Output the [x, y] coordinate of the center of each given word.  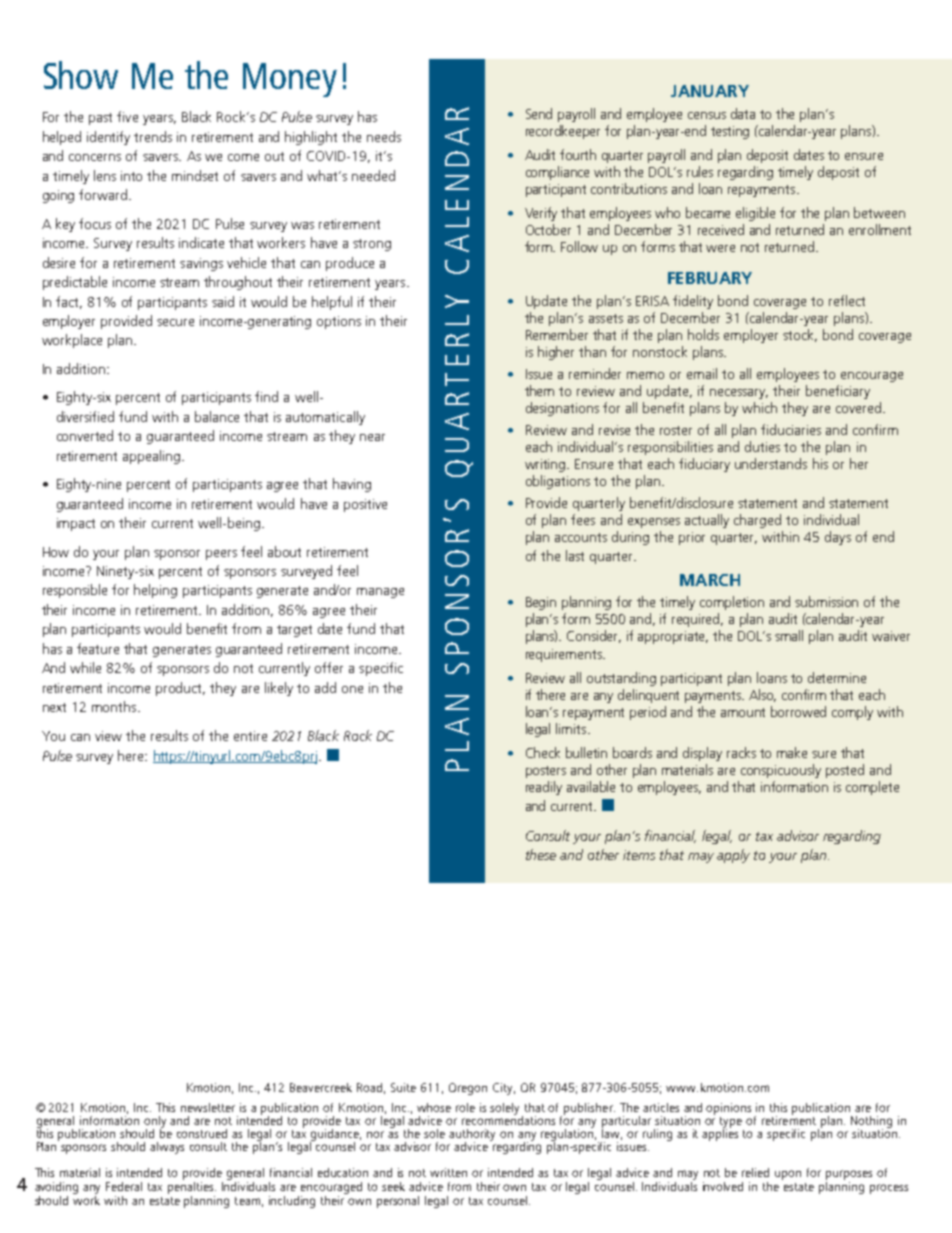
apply [733, 856]
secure [175, 322]
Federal [124, 1186]
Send [539, 113]
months [115, 706]
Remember [557, 334]
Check [543, 752]
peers [221, 555]
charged [757, 521]
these [541, 854]
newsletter [208, 1107]
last [575, 555]
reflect [847, 300]
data [743, 113]
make [792, 752]
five [127, 116]
